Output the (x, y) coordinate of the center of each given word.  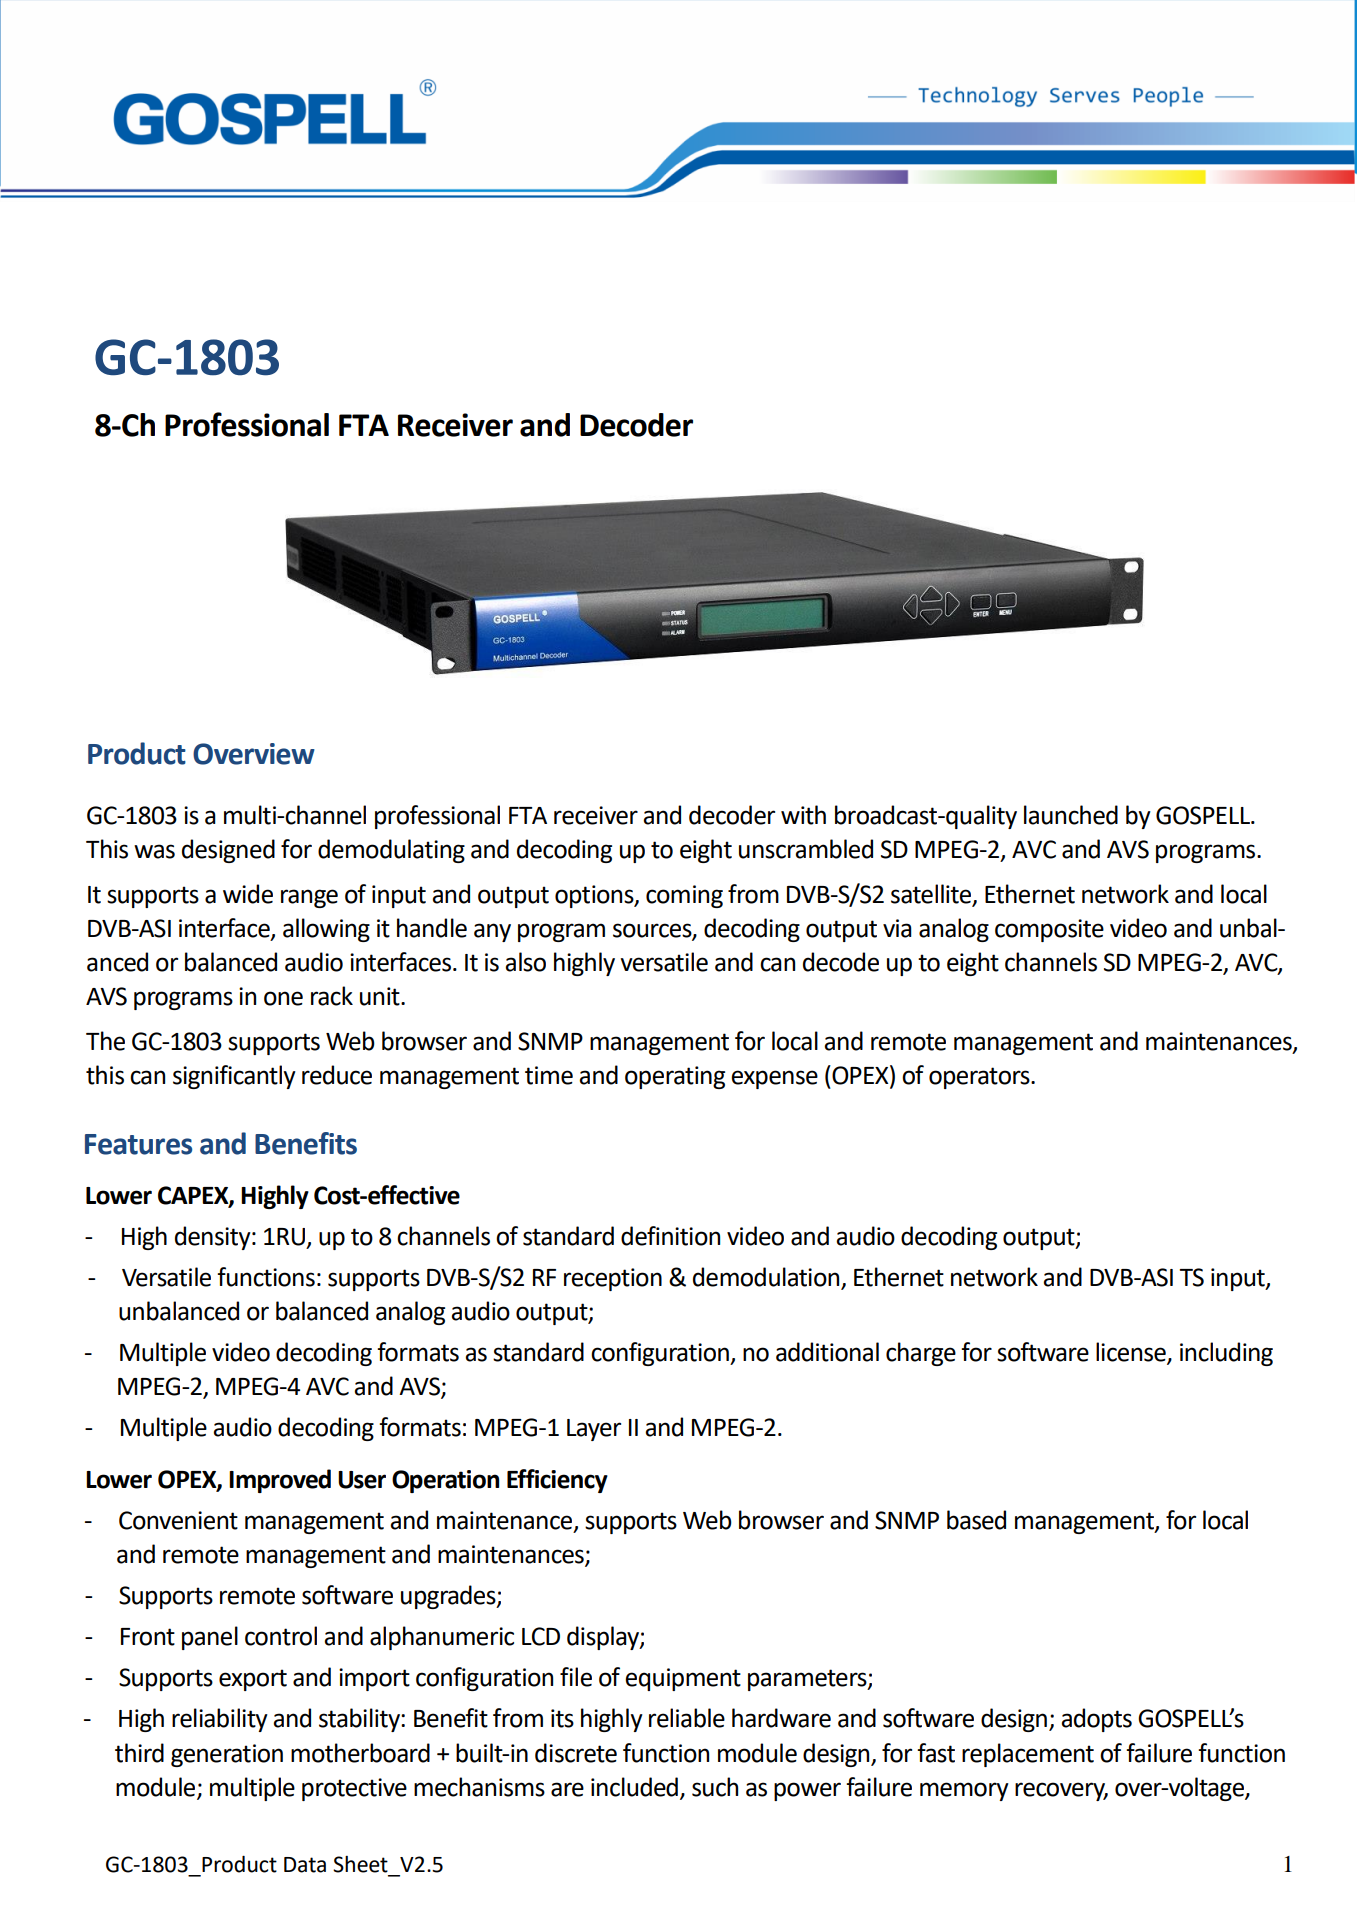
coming (684, 896)
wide (248, 894)
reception (613, 1279)
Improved (280, 1481)
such (715, 1787)
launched (1071, 815)
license (1132, 1353)
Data (305, 1865)
